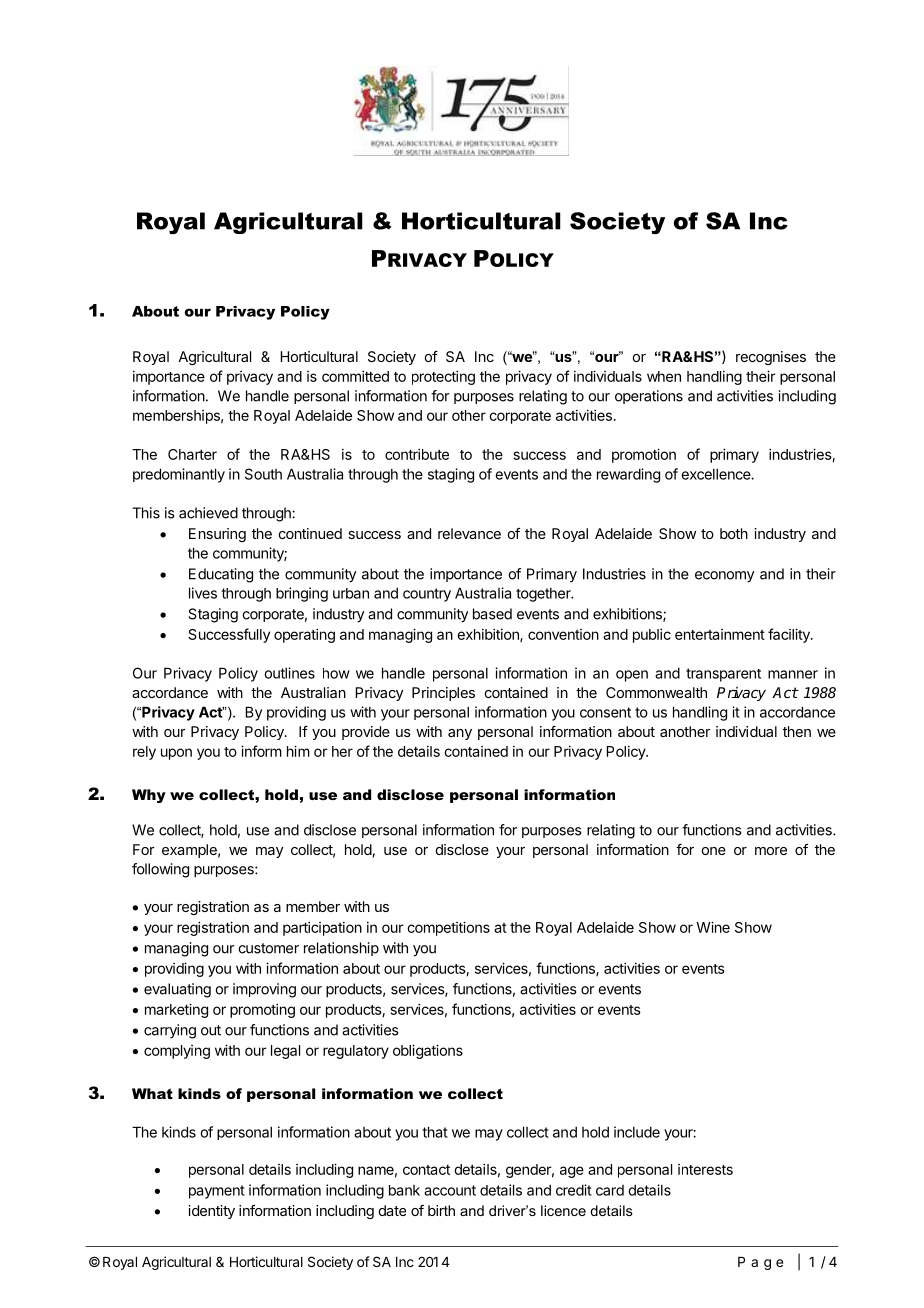 This screenshot has height=1308, width=924. Describe the element at coordinates (217, 1192) in the screenshot. I see `payment` at that location.
